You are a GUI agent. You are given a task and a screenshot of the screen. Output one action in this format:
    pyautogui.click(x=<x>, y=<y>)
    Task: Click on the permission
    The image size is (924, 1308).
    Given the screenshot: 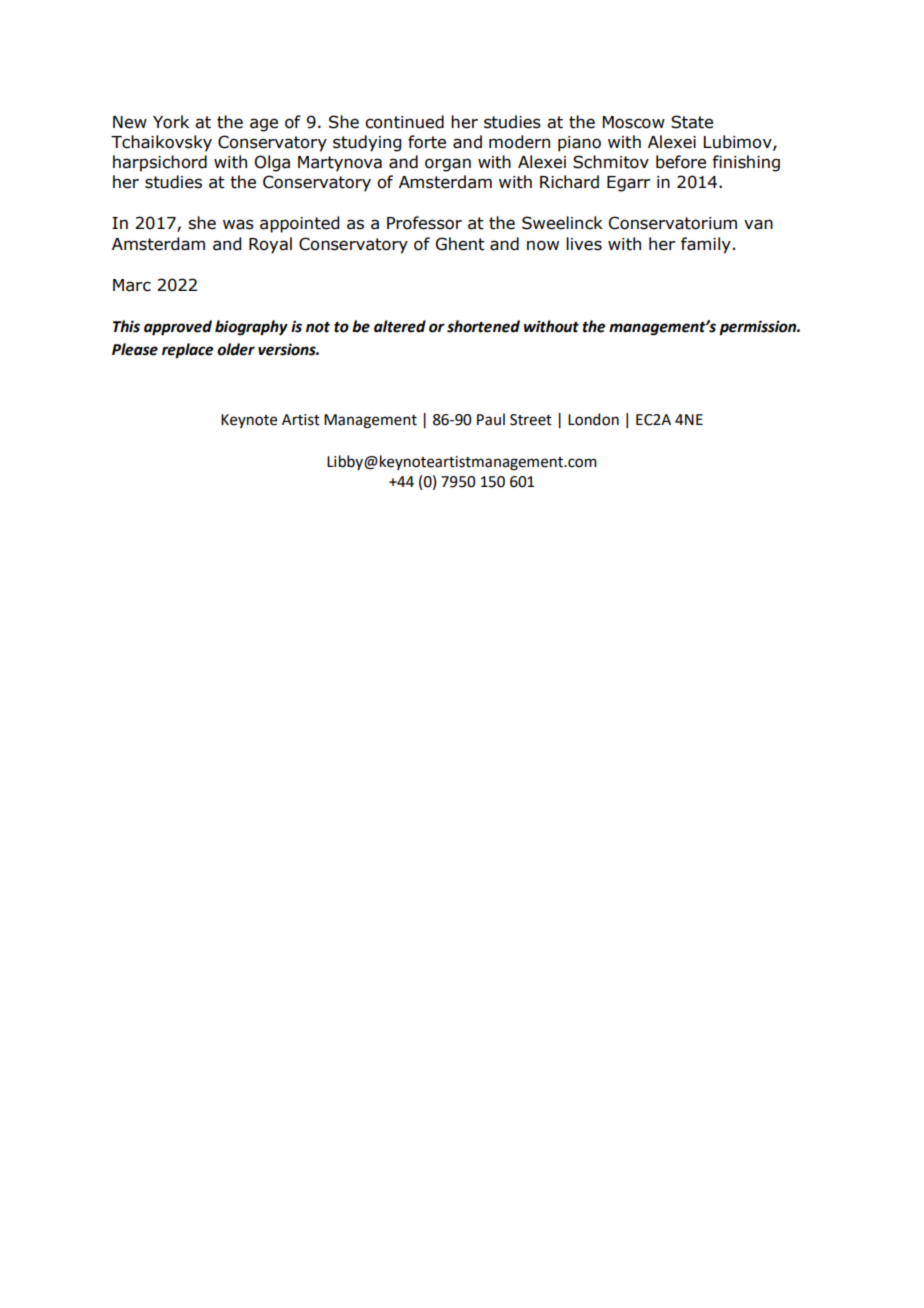 What is the action you would take?
    pyautogui.click(x=759, y=328)
